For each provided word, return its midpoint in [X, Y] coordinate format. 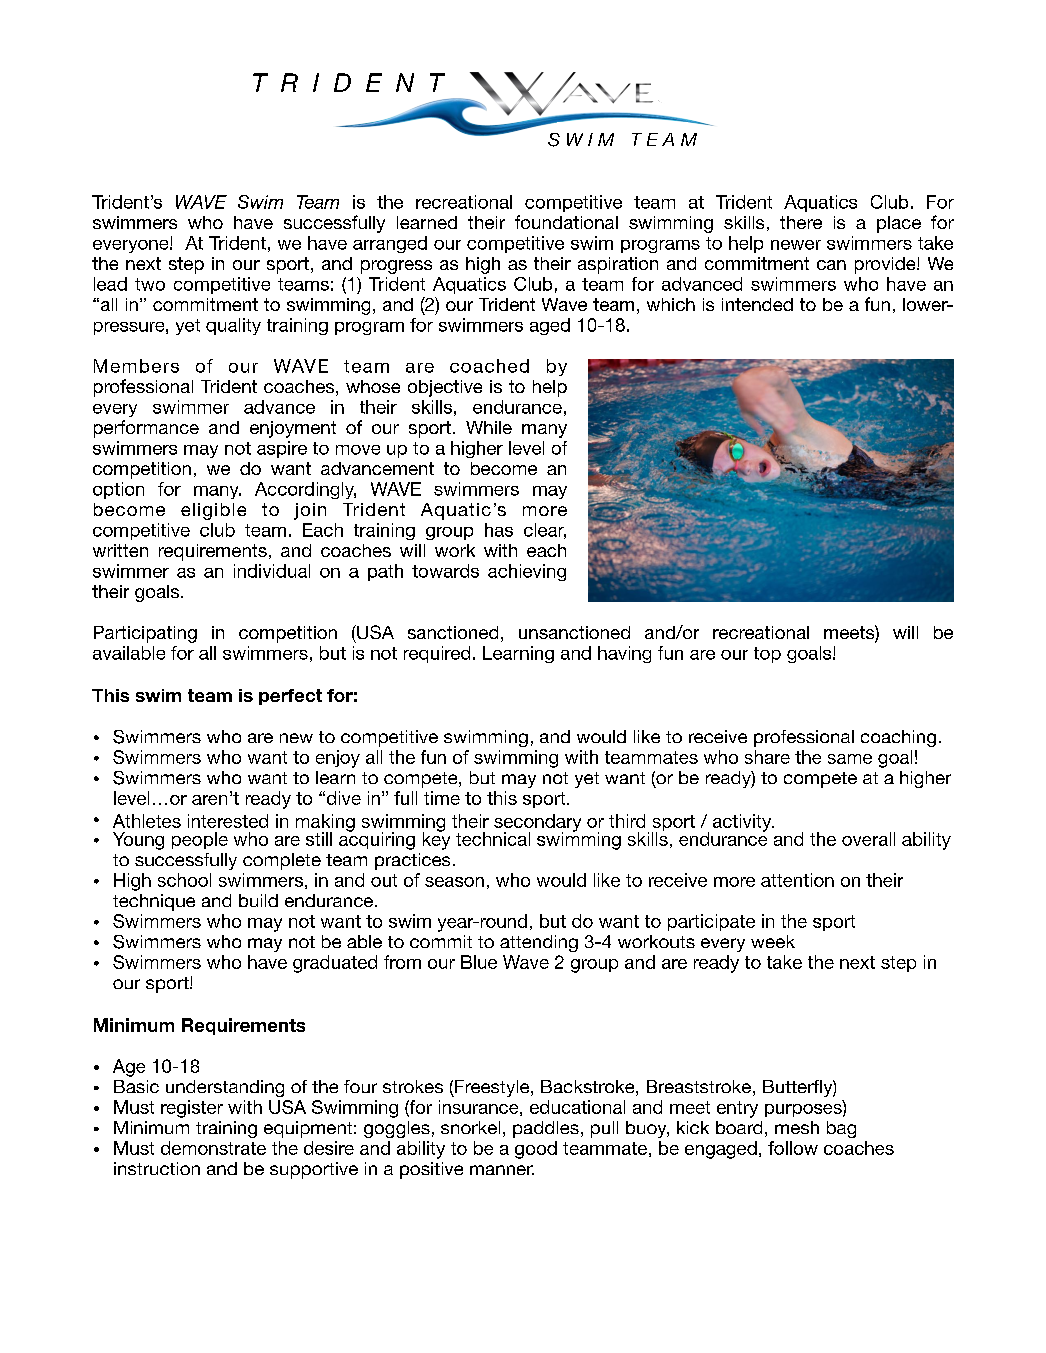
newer [796, 245]
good [536, 1150]
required [437, 654]
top [767, 655]
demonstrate [213, 1148]
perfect [290, 697]
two [150, 284]
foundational [566, 222]
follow [793, 1148]
